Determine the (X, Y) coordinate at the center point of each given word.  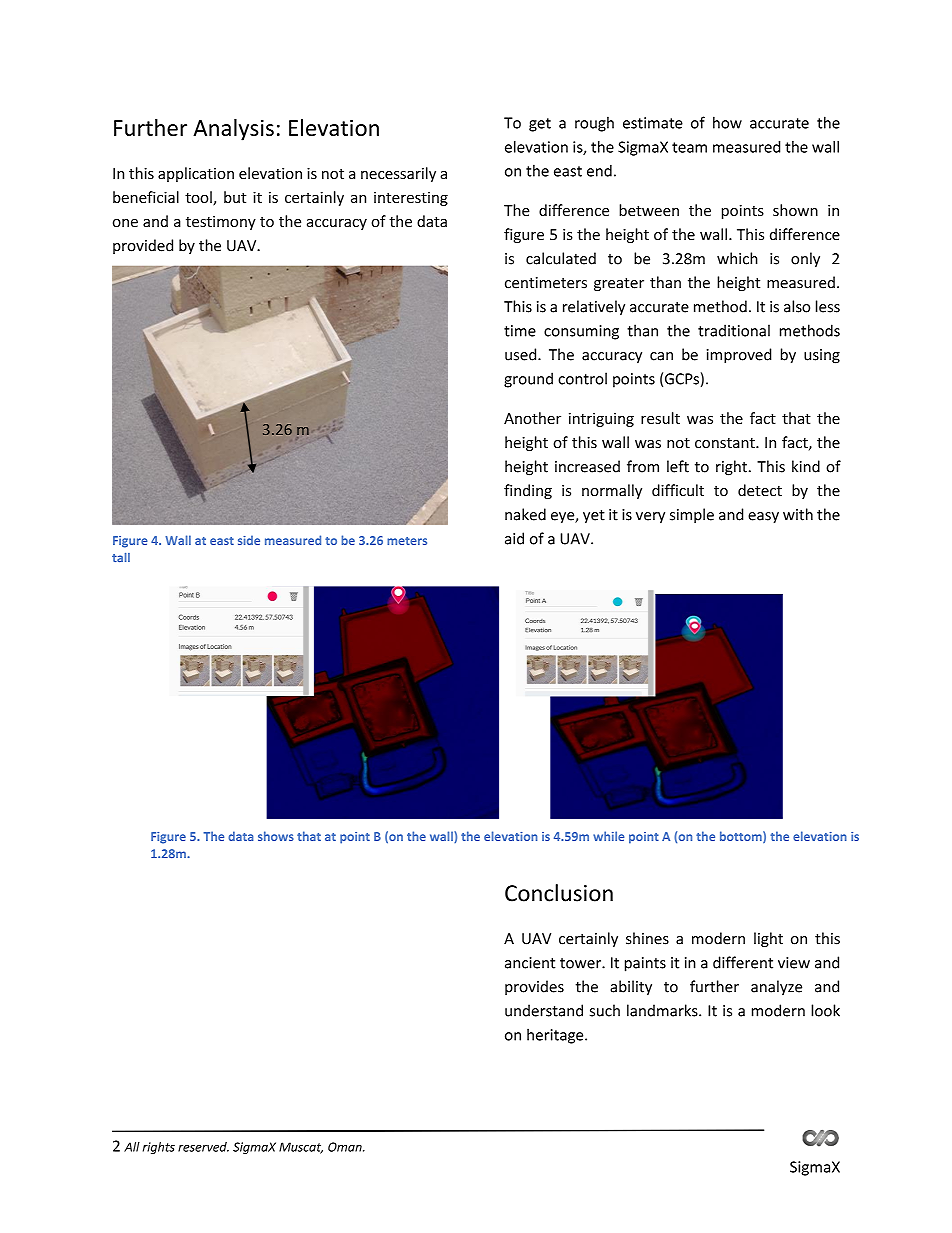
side (249, 540)
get (540, 125)
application (196, 174)
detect (760, 490)
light (768, 939)
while (608, 836)
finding (528, 491)
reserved (203, 1147)
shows (276, 836)
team (689, 147)
